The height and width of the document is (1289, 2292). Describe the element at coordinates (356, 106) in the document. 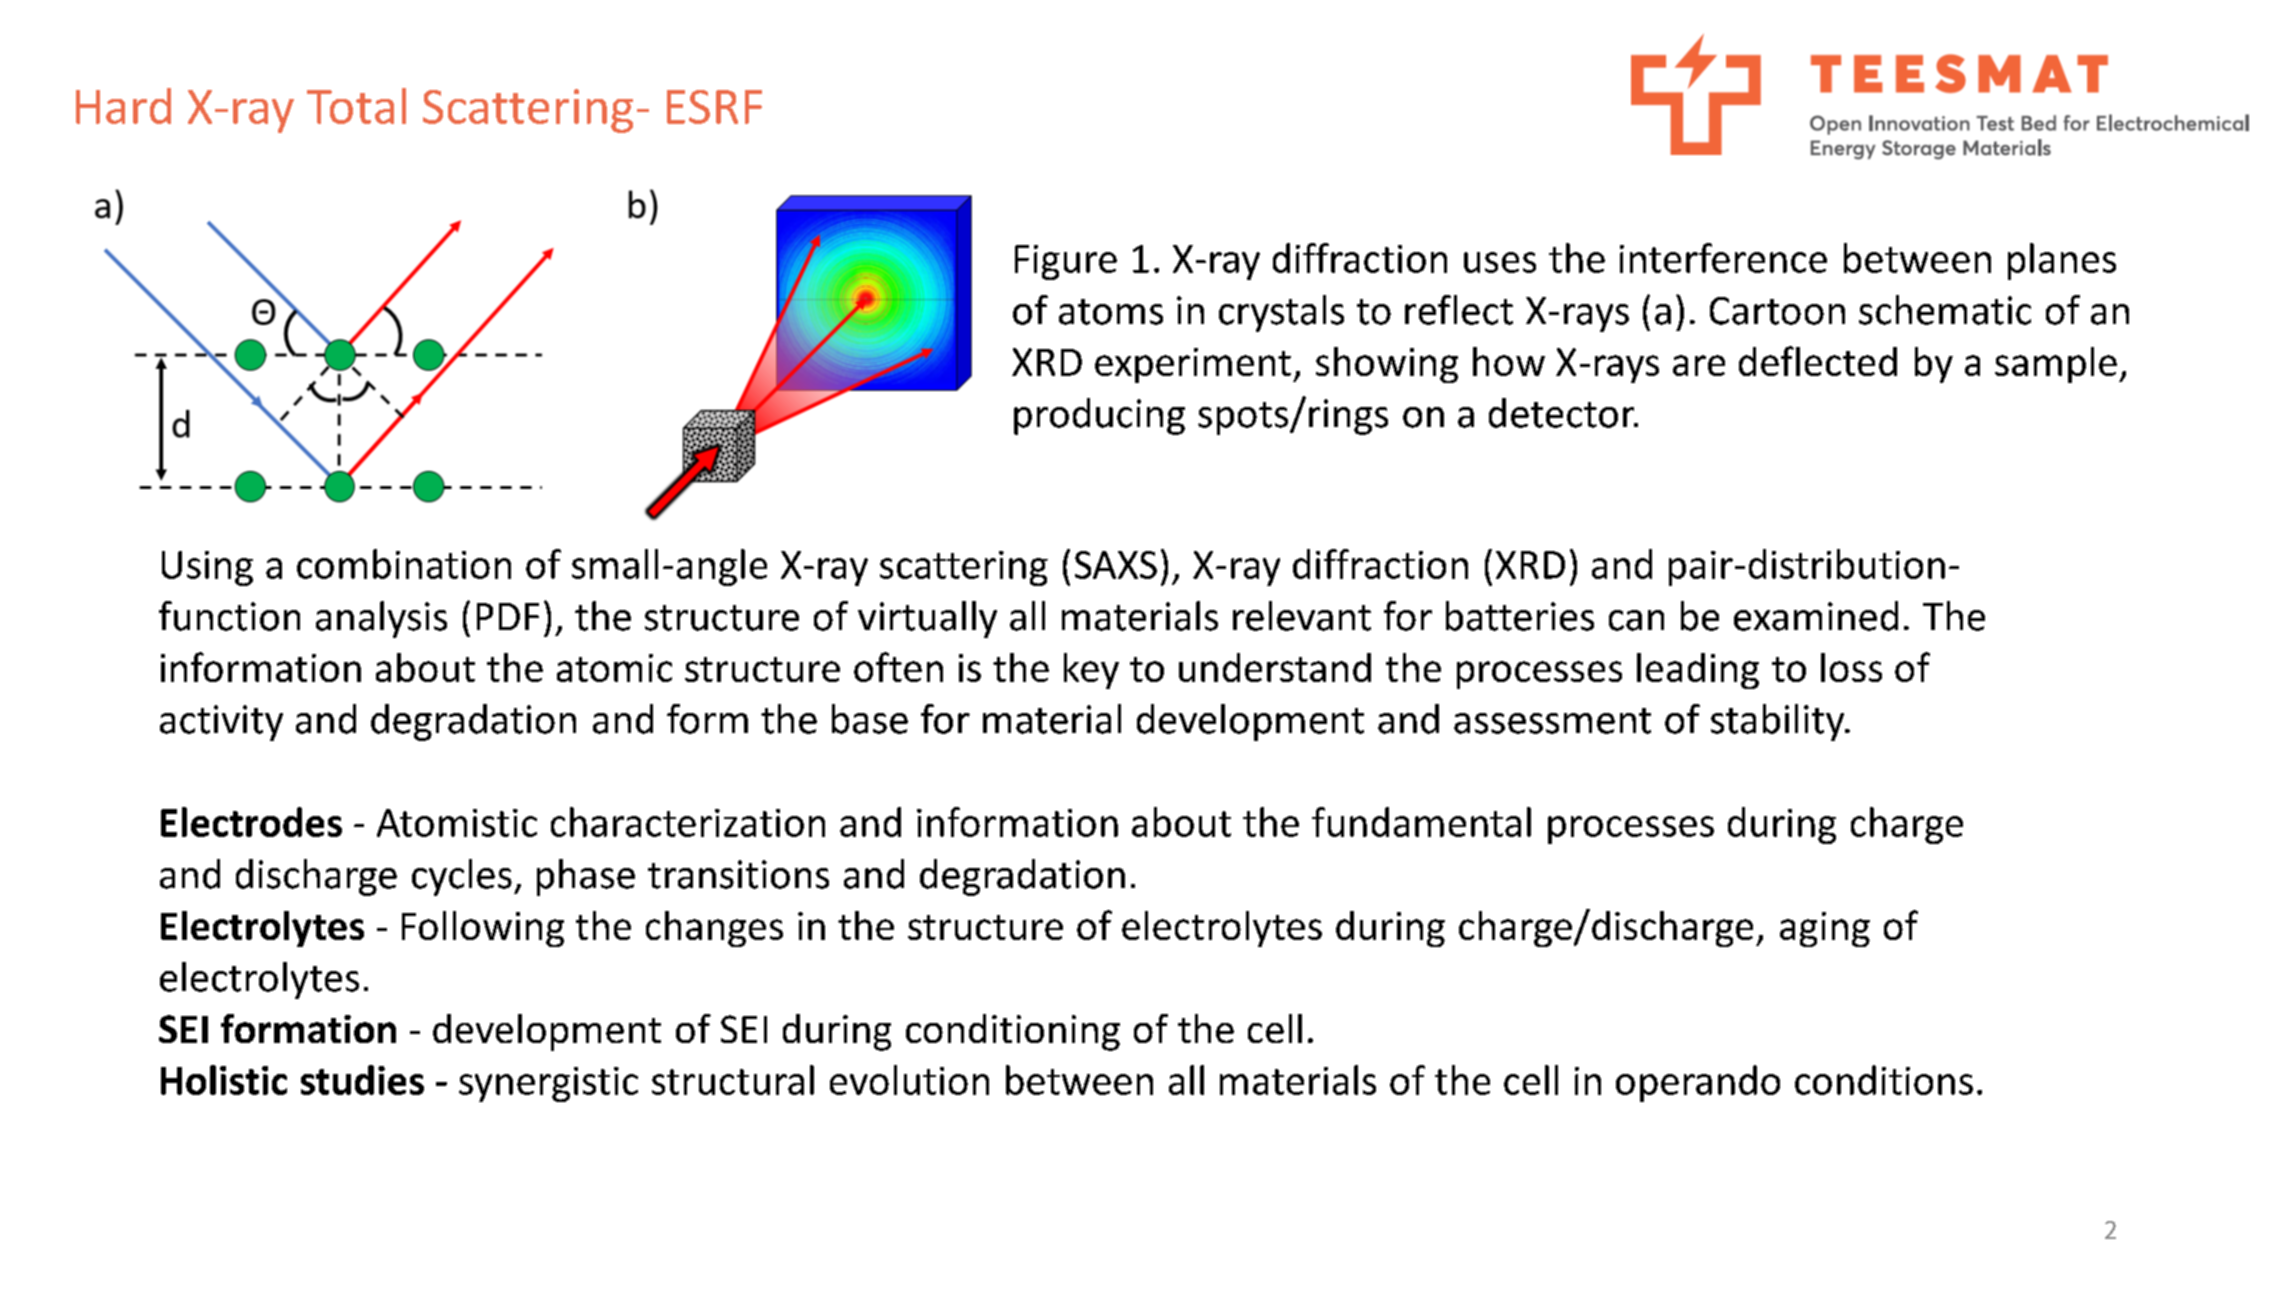

I see `Total` at that location.
